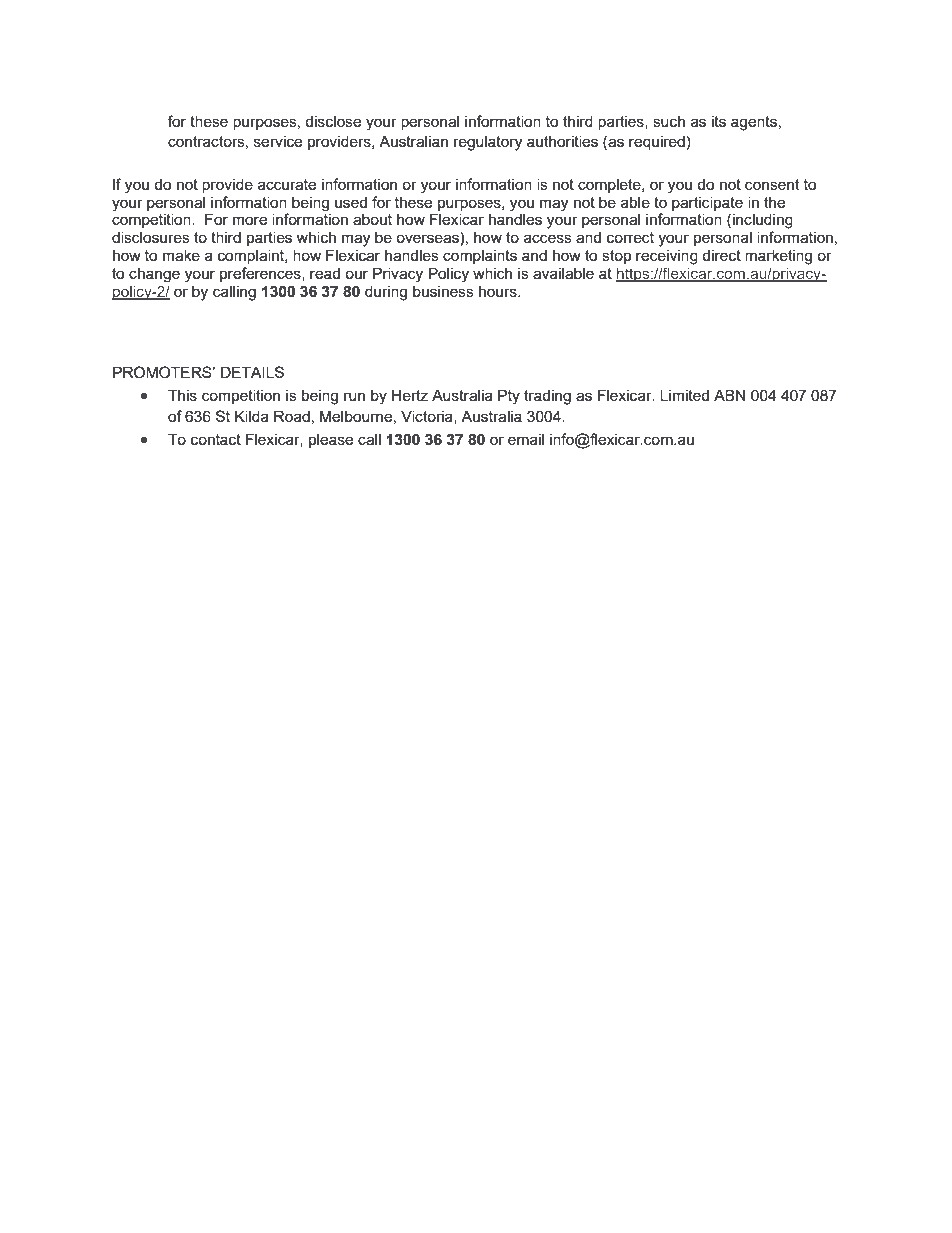  What do you see at coordinates (488, 143) in the screenshot?
I see `regulatory` at bounding box center [488, 143].
